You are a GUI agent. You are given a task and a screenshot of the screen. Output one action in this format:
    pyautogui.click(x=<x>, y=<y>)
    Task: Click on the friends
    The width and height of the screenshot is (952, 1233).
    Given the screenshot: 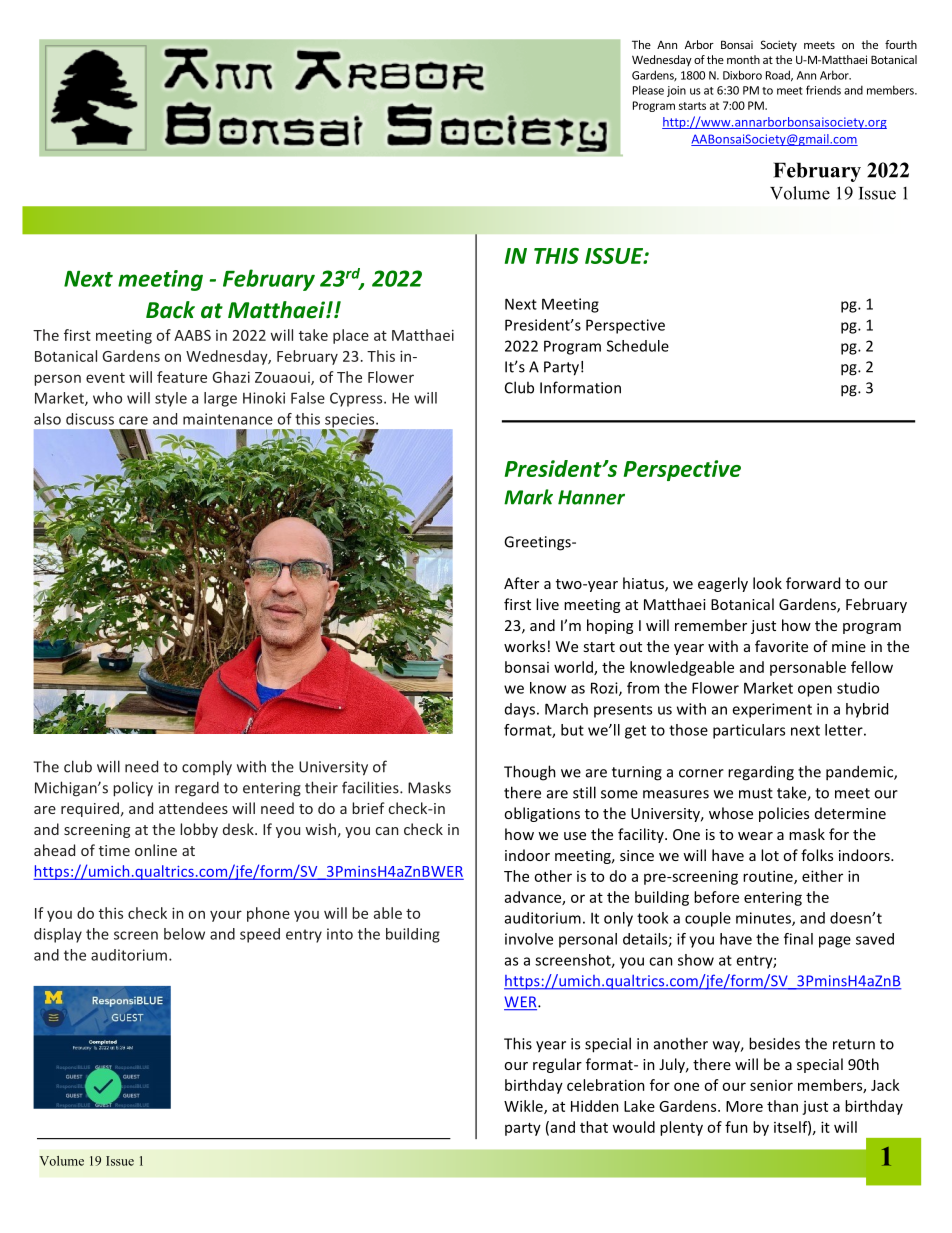 What is the action you would take?
    pyautogui.click(x=823, y=90)
